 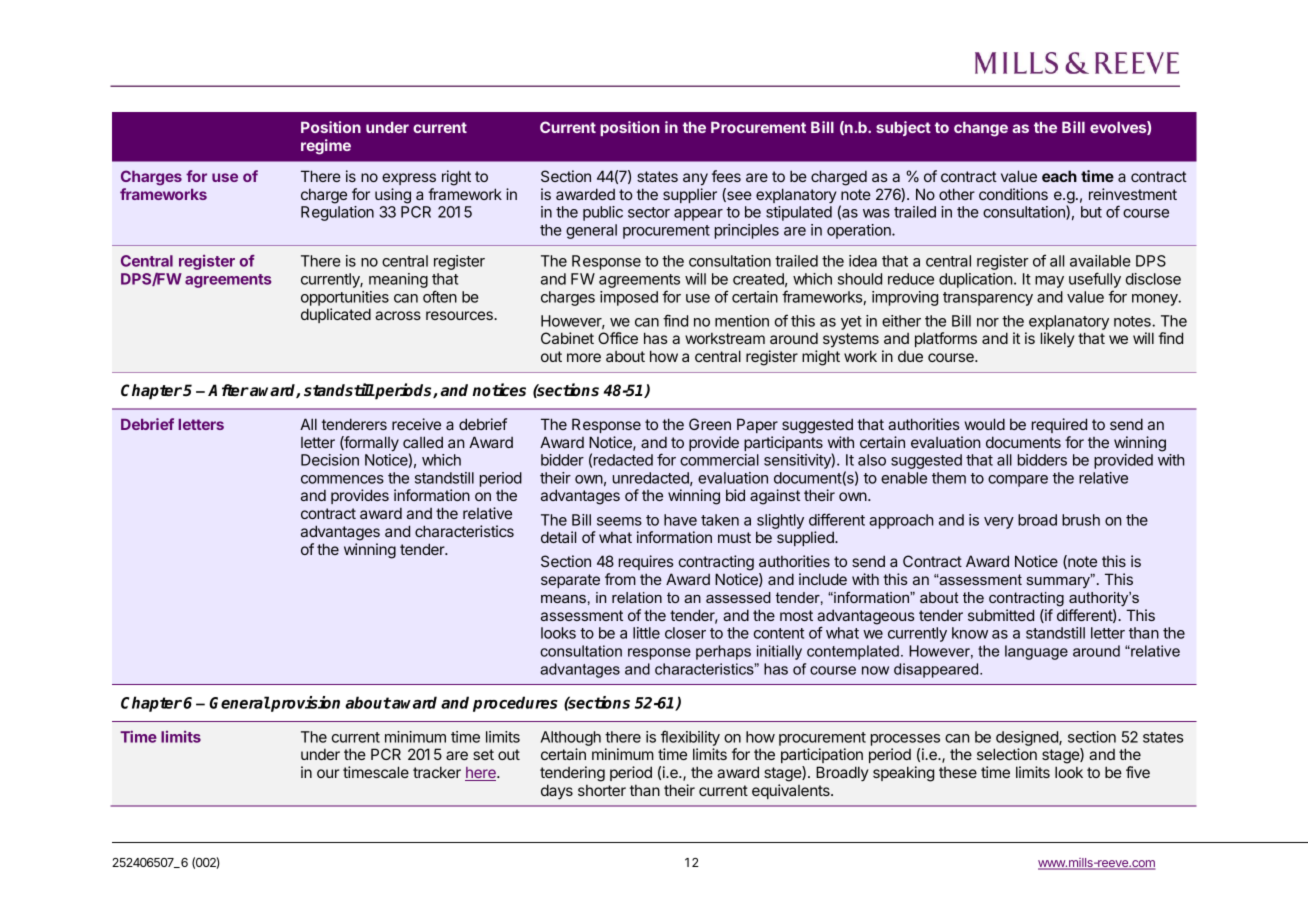 I want to click on requires, so click(x=646, y=562).
